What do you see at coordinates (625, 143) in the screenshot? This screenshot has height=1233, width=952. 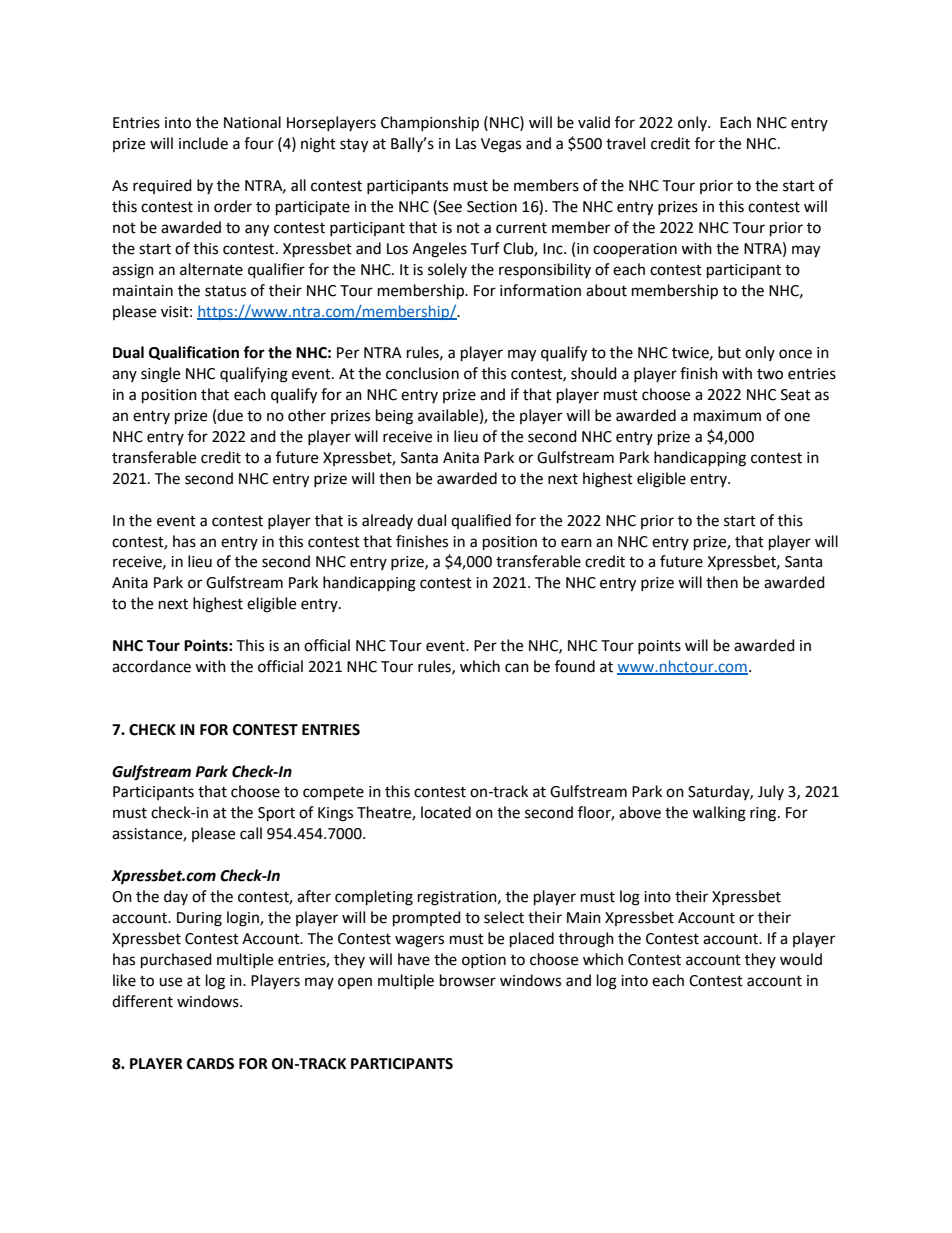 I see `travel` at bounding box center [625, 143].
